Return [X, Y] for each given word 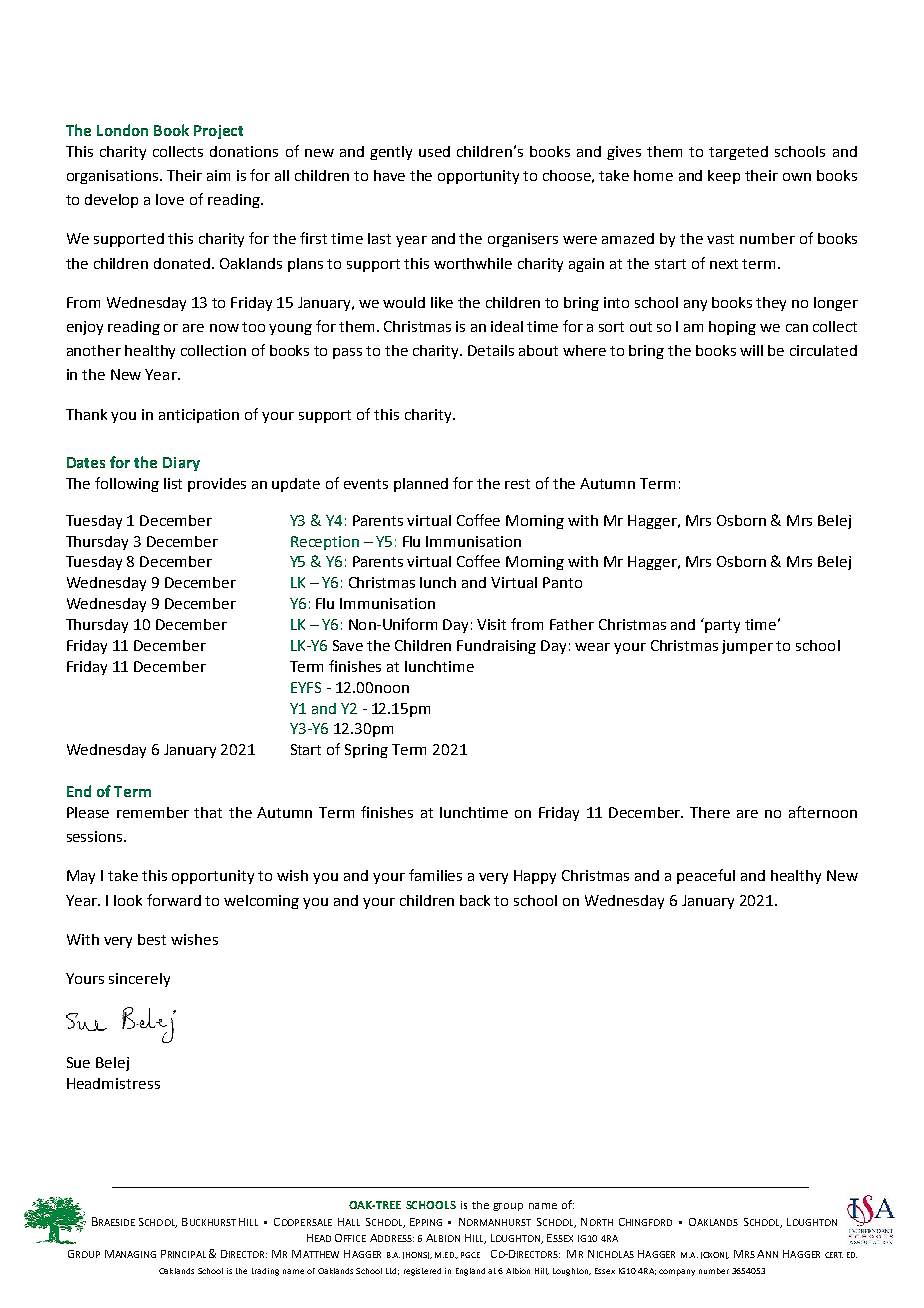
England [470, 1272]
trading [265, 1272]
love [170, 199]
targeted [738, 153]
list [173, 483]
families [435, 875]
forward [174, 900]
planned [421, 485]
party [722, 626]
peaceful [706, 876]
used [434, 151]
